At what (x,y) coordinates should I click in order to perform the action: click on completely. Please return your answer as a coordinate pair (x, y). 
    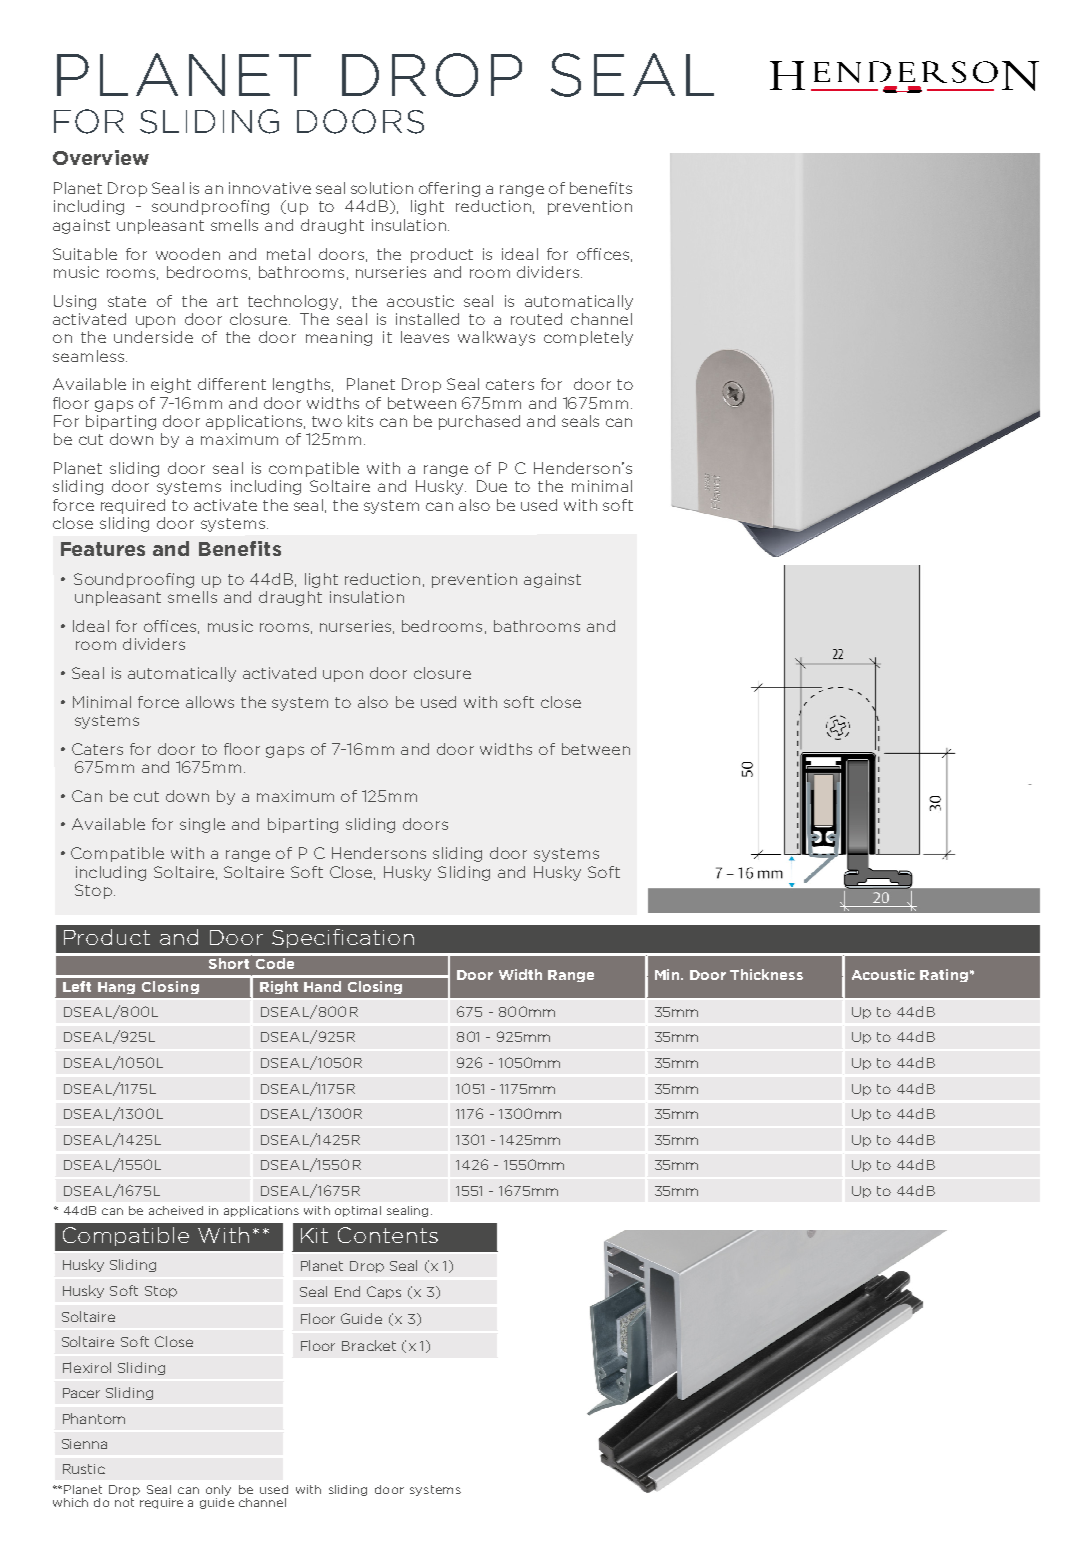
    Looking at the image, I should click on (588, 338).
